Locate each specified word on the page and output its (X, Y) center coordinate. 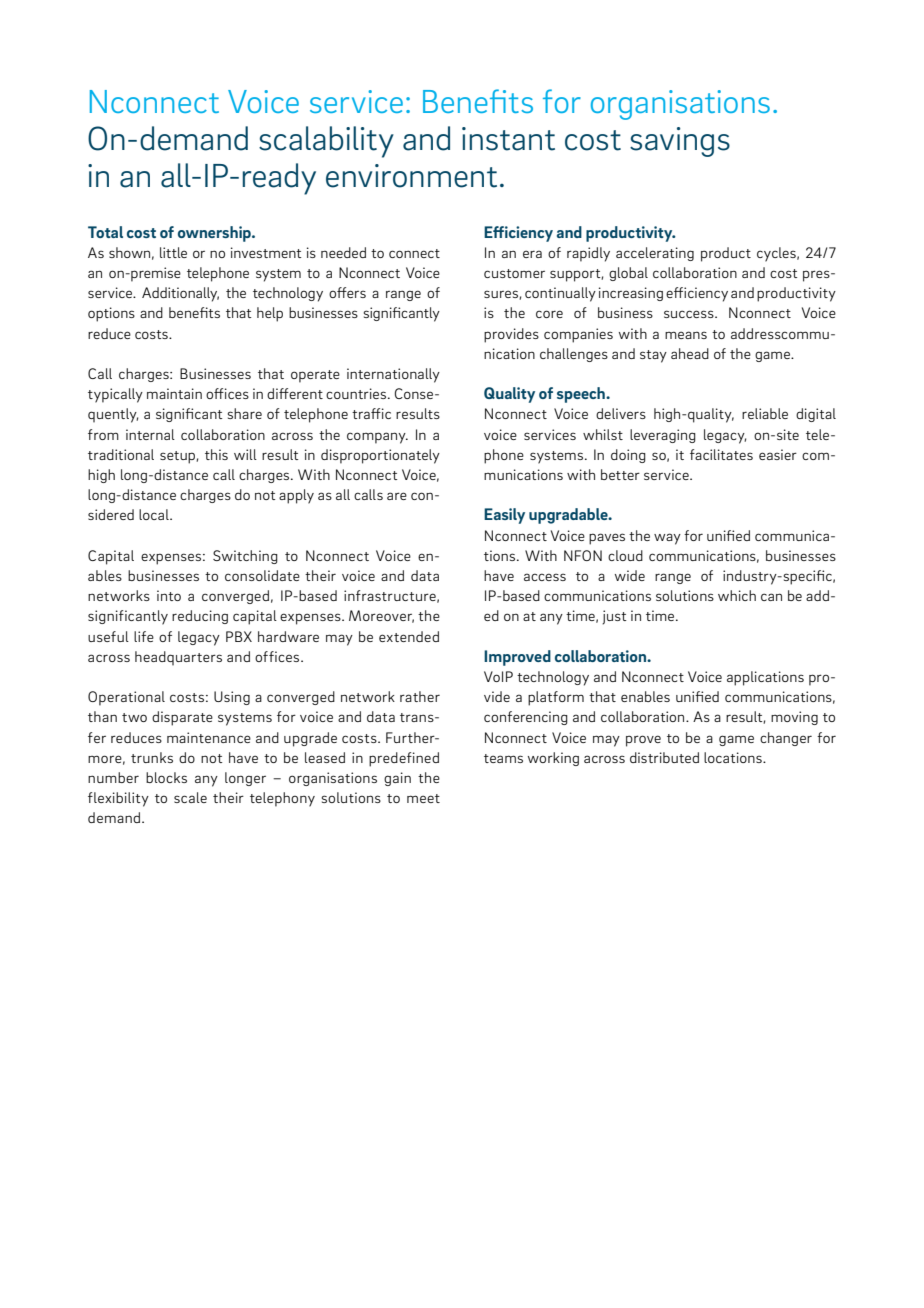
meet (423, 798)
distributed (664, 757)
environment (411, 176)
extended (409, 636)
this (216, 454)
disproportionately (380, 456)
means (686, 335)
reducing (200, 617)
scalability (326, 142)
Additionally (180, 294)
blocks (166, 777)
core (549, 314)
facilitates (721, 454)
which (737, 595)
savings (680, 142)
